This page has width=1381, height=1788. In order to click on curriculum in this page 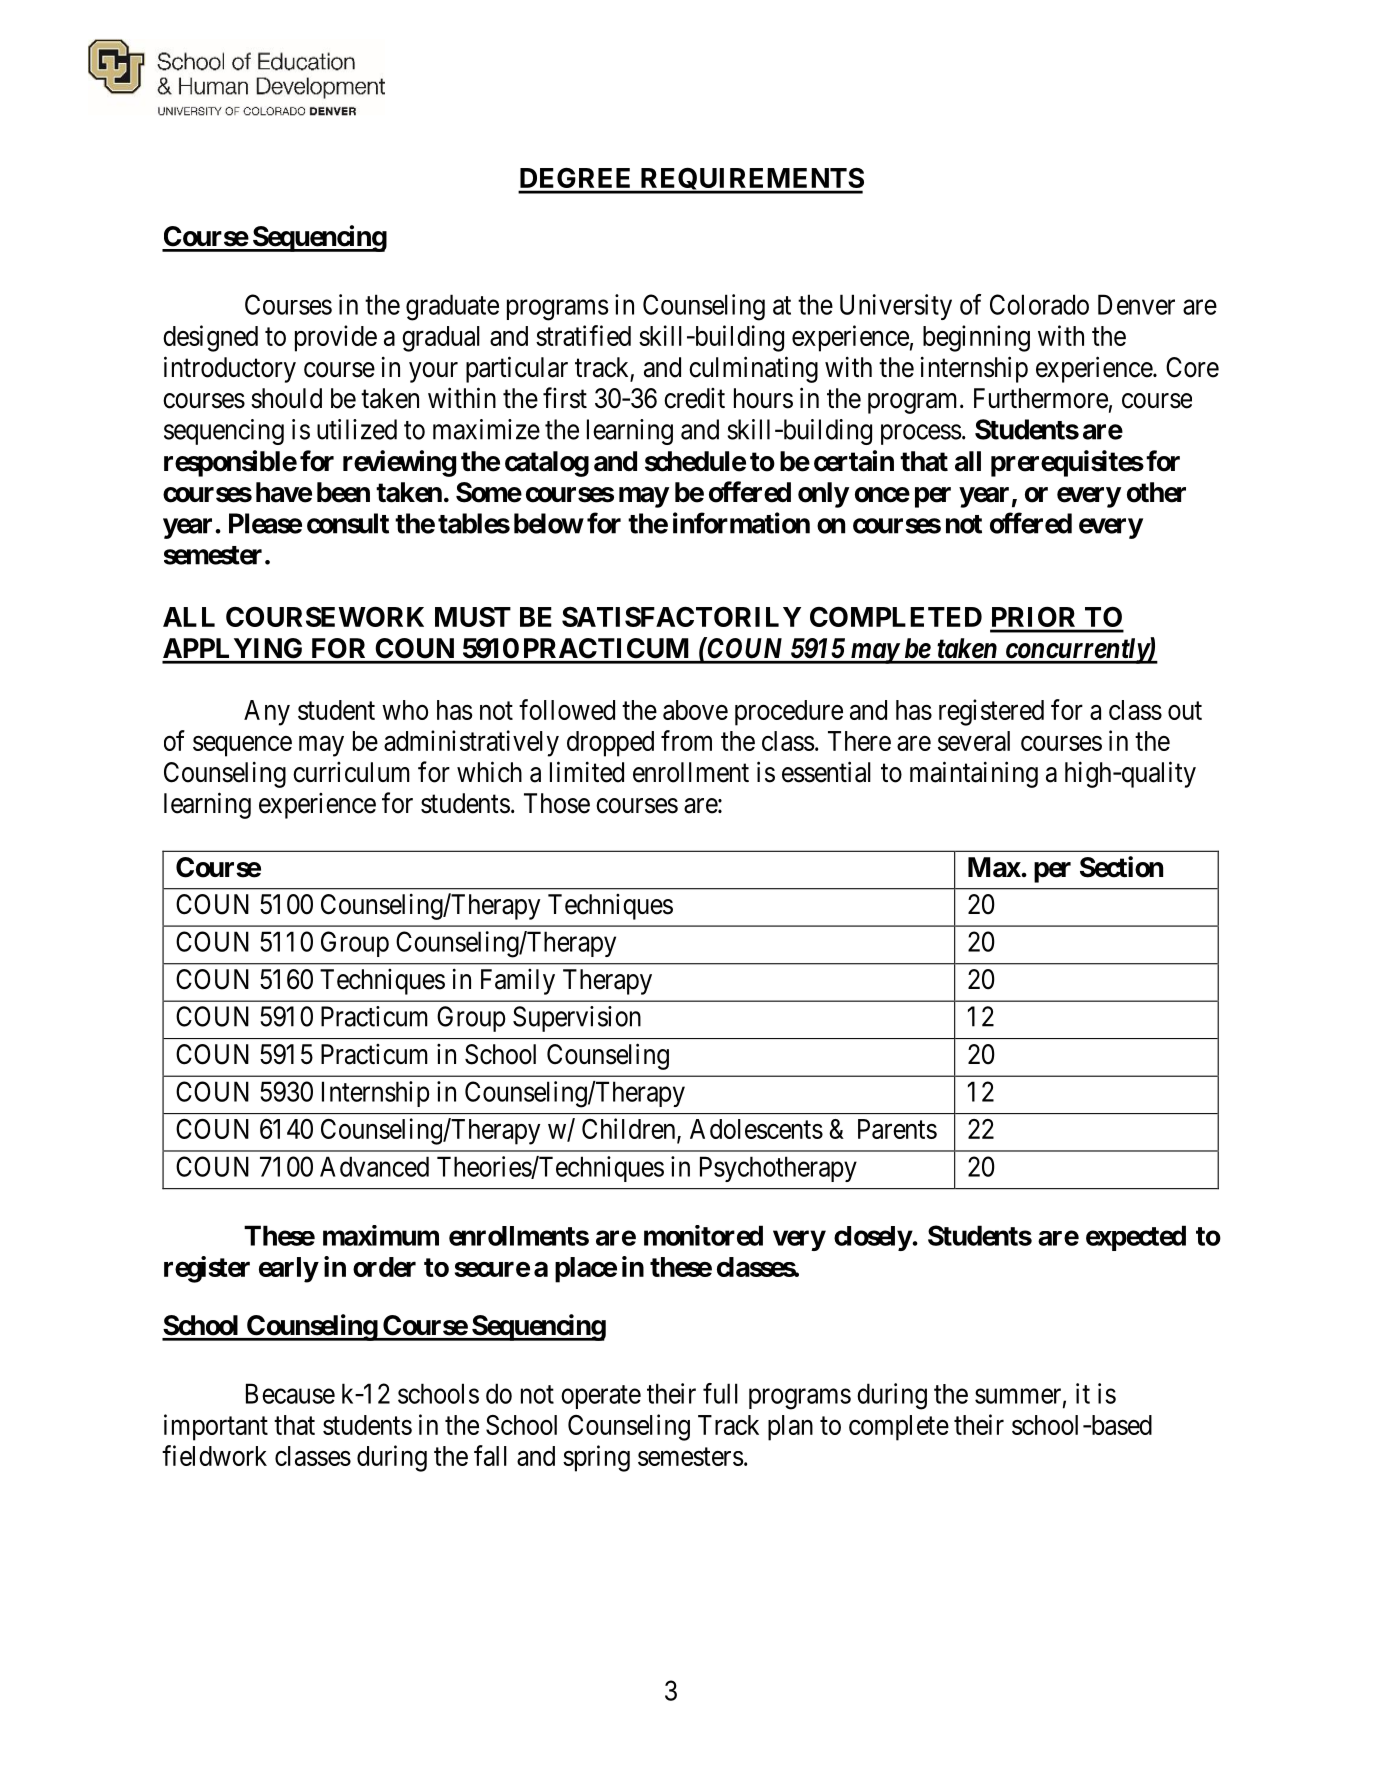, I will do `click(351, 772)`.
